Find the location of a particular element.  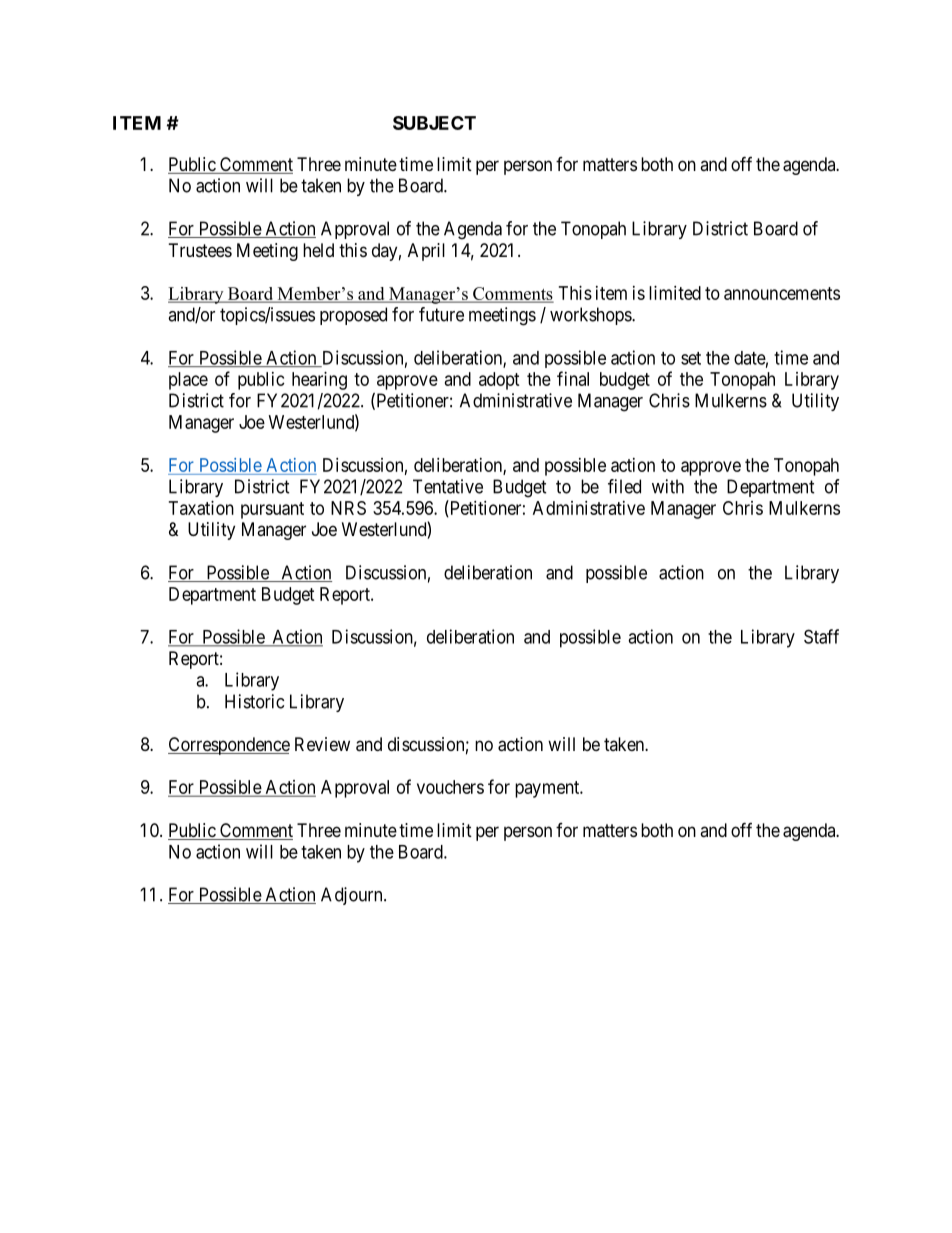

pursuant is located at coordinates (272, 510).
